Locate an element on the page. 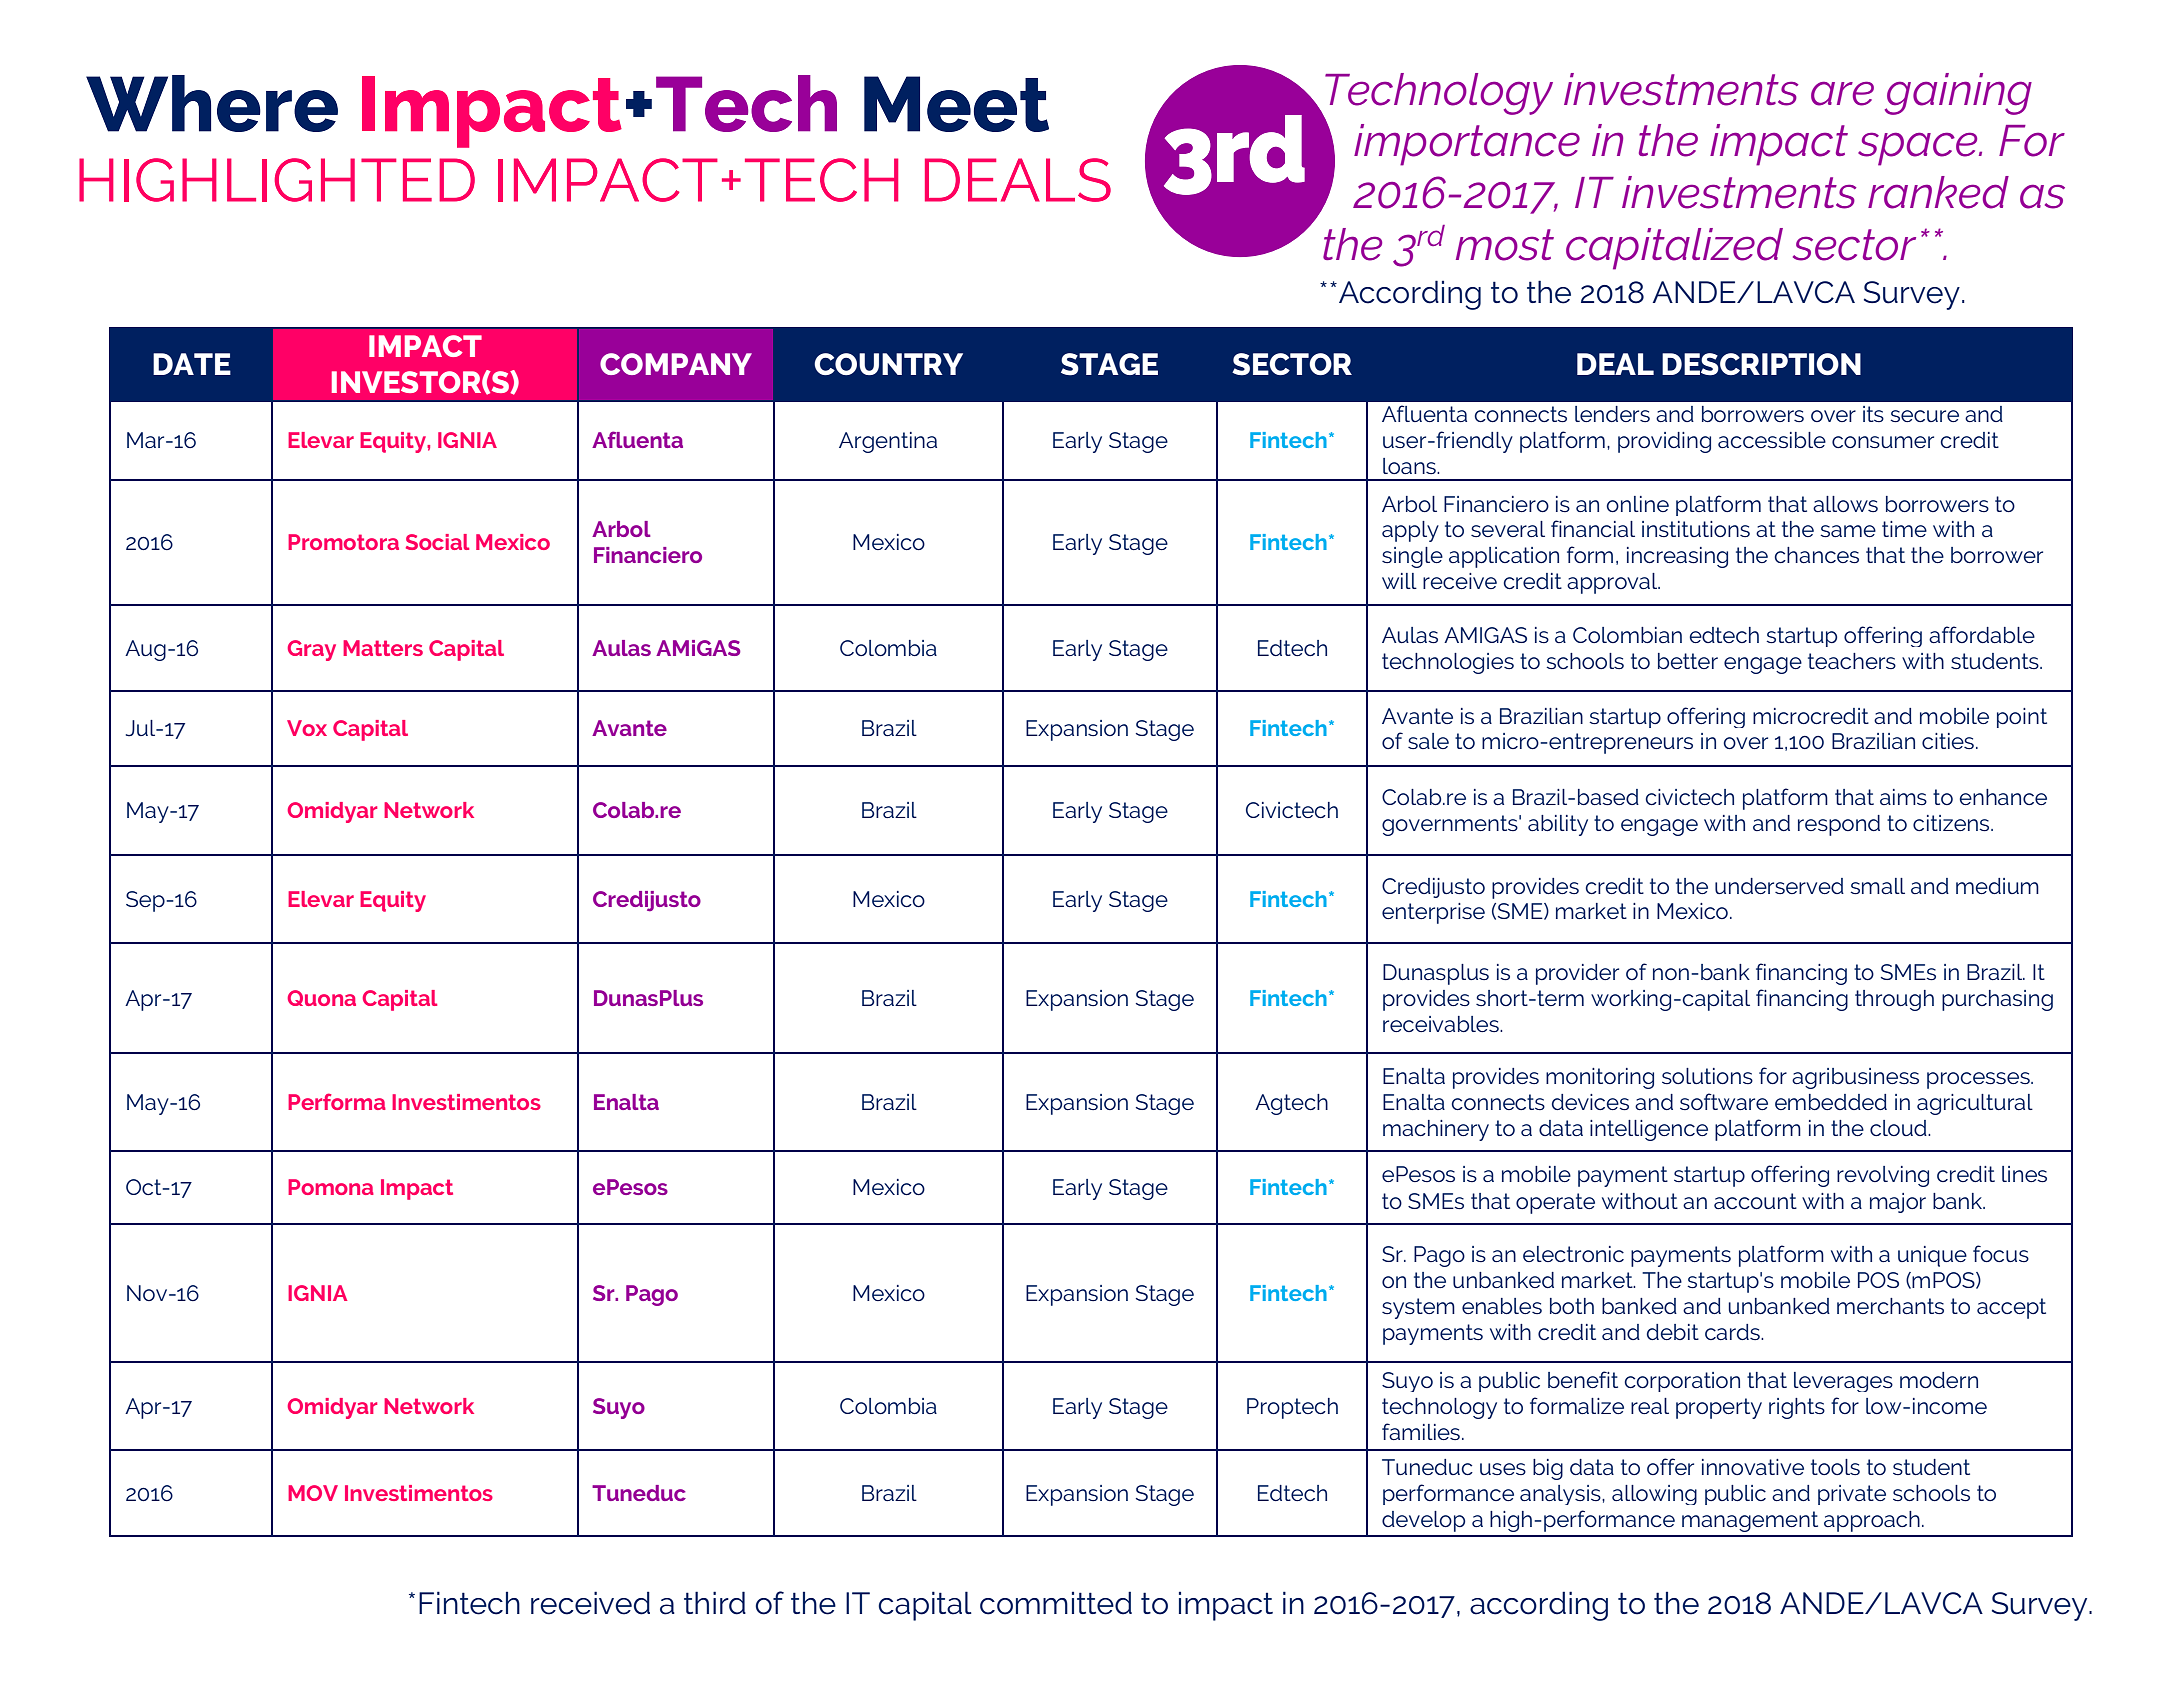  management is located at coordinates (1750, 1521).
